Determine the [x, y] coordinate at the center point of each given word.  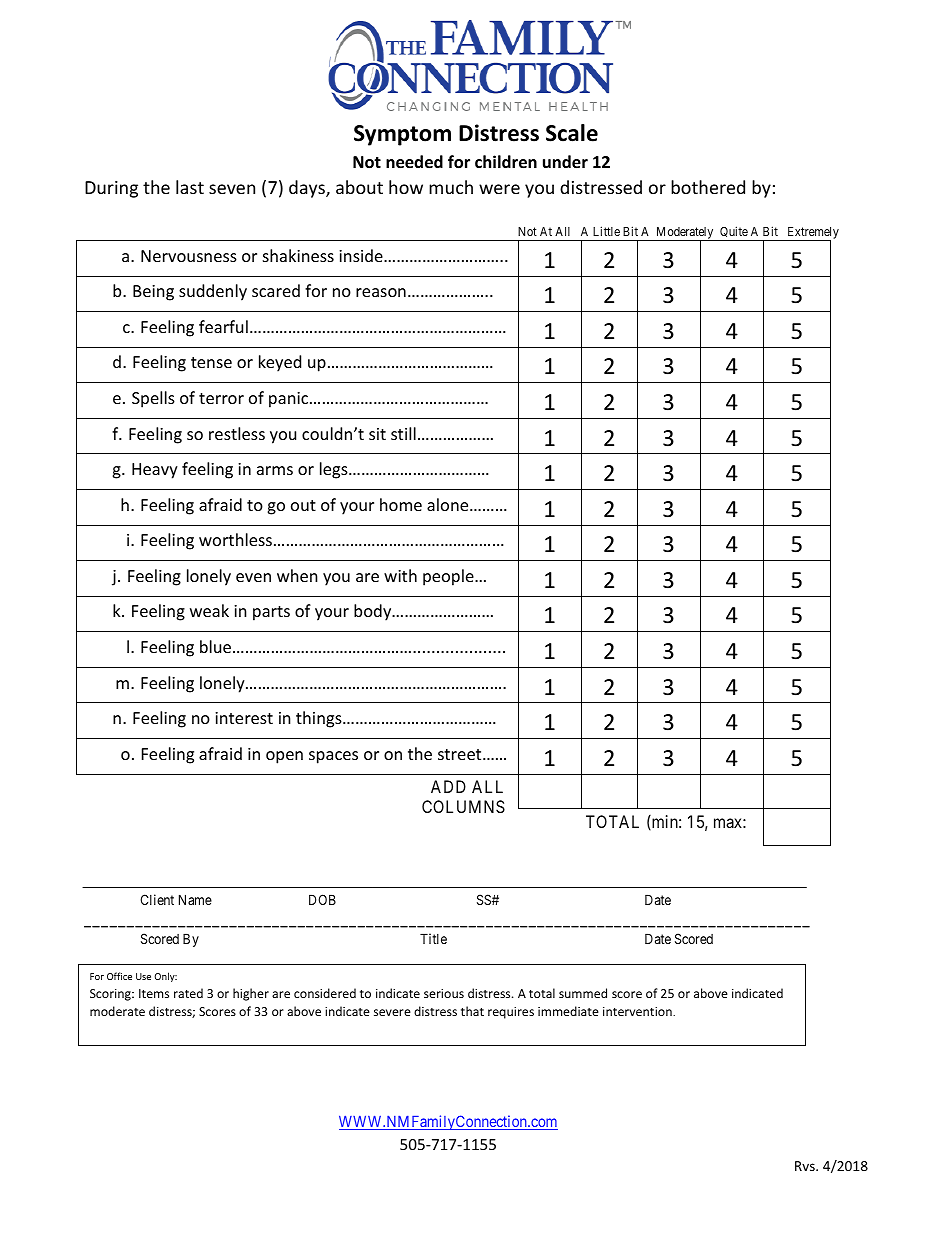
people [449, 577]
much [451, 187]
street [461, 754]
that [472, 1011]
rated [188, 993]
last [190, 187]
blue [217, 646]
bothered [708, 187]
